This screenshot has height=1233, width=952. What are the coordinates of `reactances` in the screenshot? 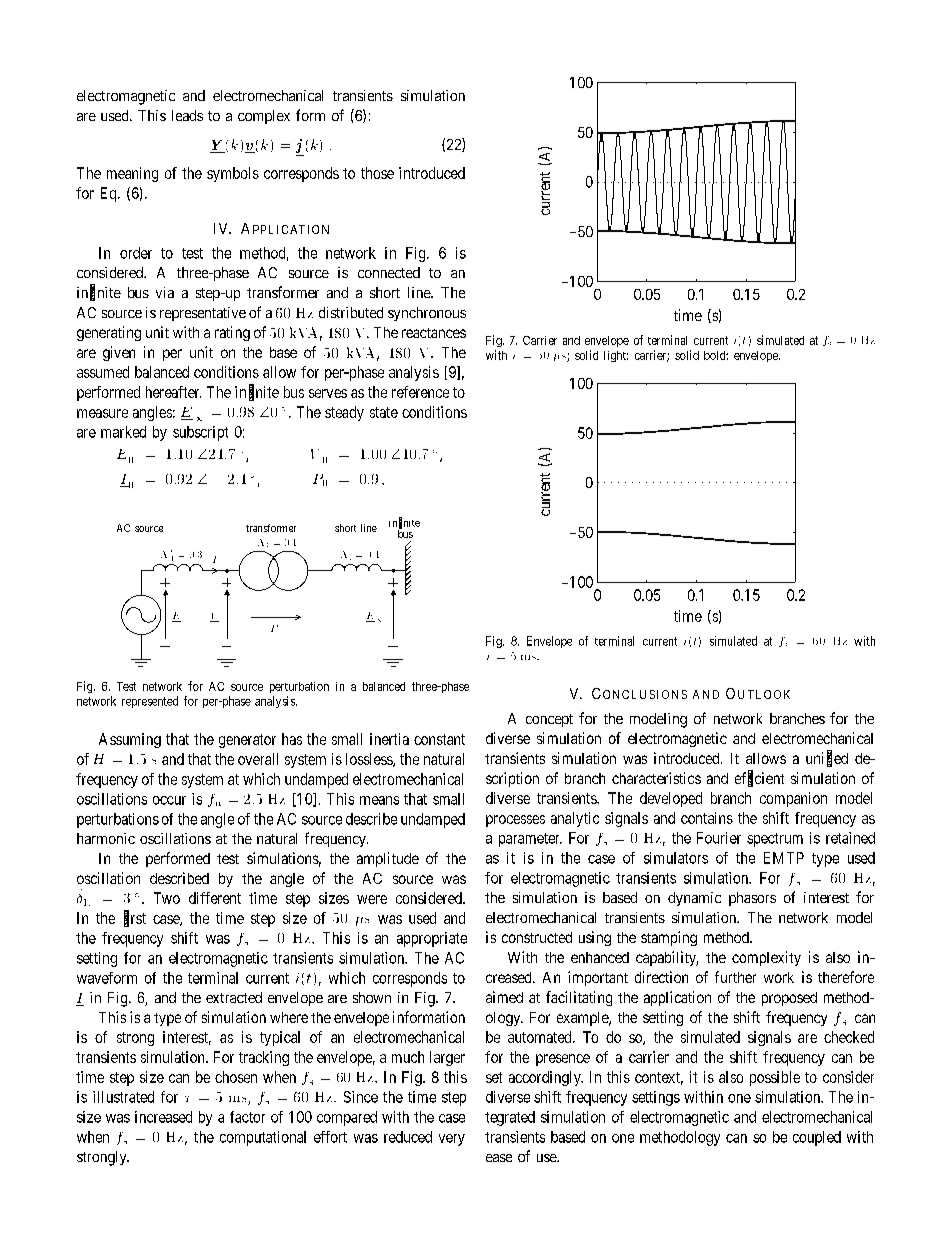 It's located at (434, 333).
